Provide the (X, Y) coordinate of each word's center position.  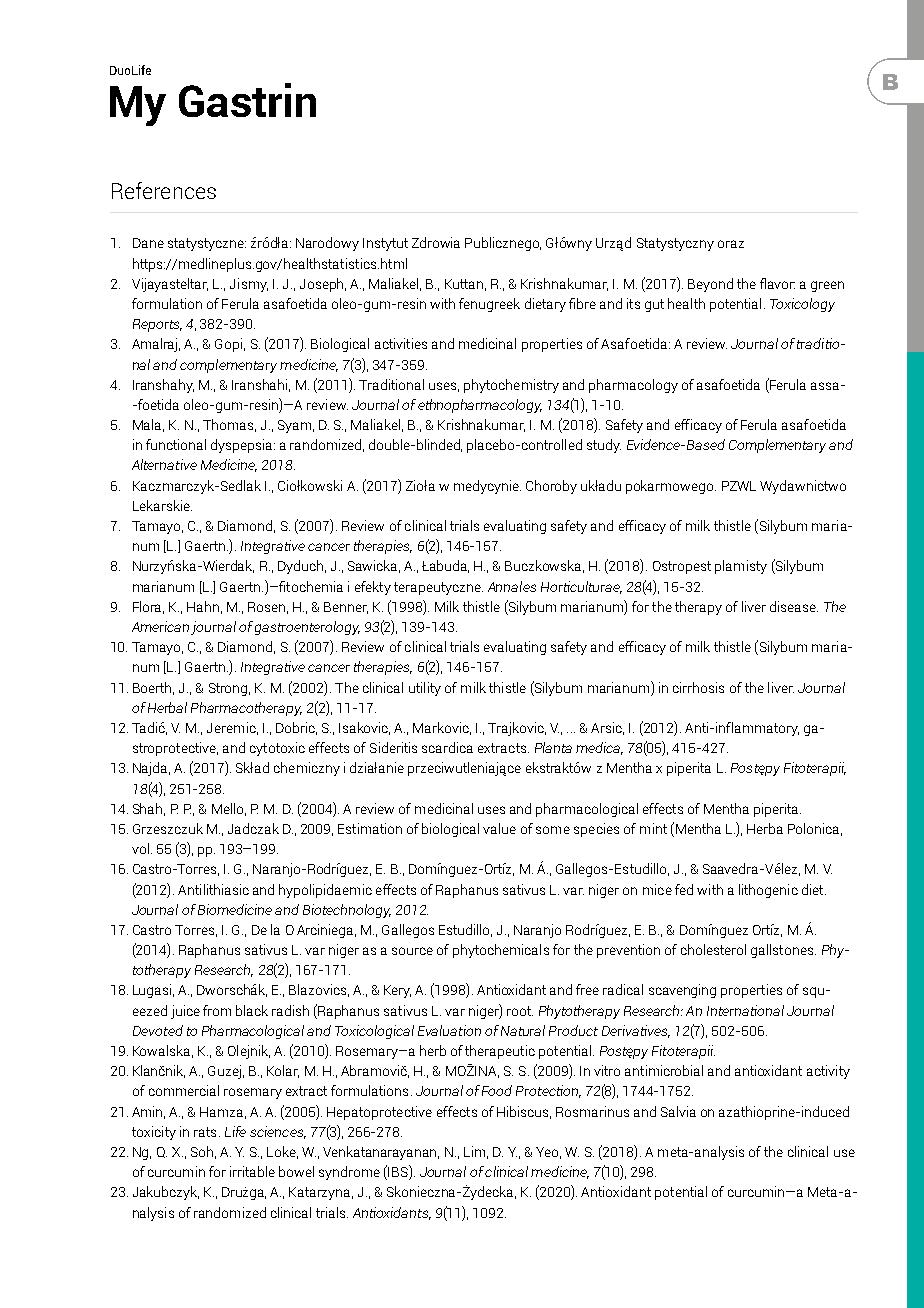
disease (794, 606)
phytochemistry (511, 386)
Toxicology (802, 305)
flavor (777, 283)
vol (140, 848)
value (499, 828)
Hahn (203, 606)
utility (425, 689)
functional (176, 444)
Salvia (678, 1111)
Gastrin (247, 100)
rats (205, 1132)
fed (684, 889)
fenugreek (489, 305)
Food (497, 1090)
